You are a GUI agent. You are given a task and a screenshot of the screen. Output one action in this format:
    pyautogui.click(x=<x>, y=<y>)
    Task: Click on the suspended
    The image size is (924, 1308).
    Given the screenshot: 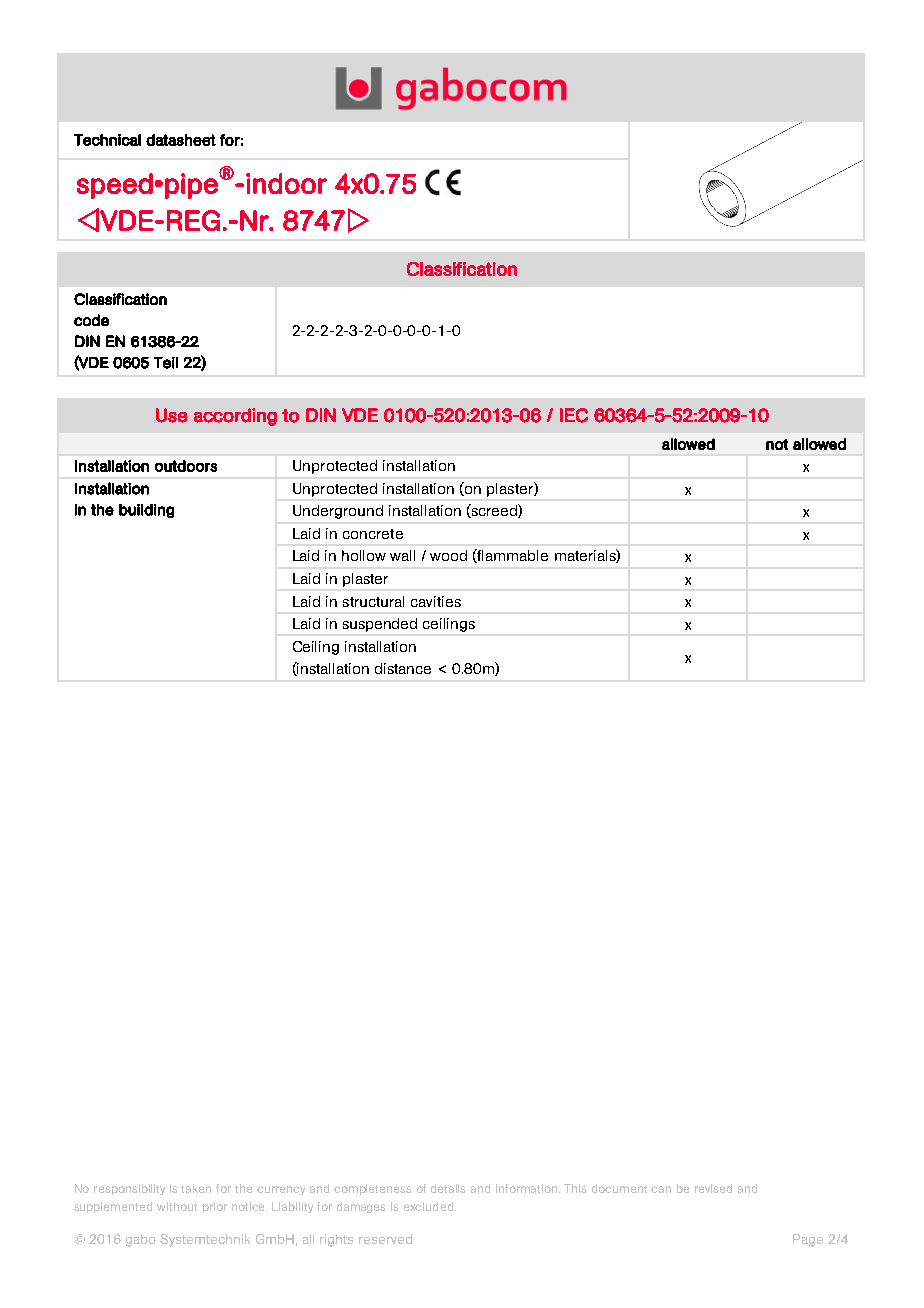 What is the action you would take?
    pyautogui.click(x=380, y=625)
